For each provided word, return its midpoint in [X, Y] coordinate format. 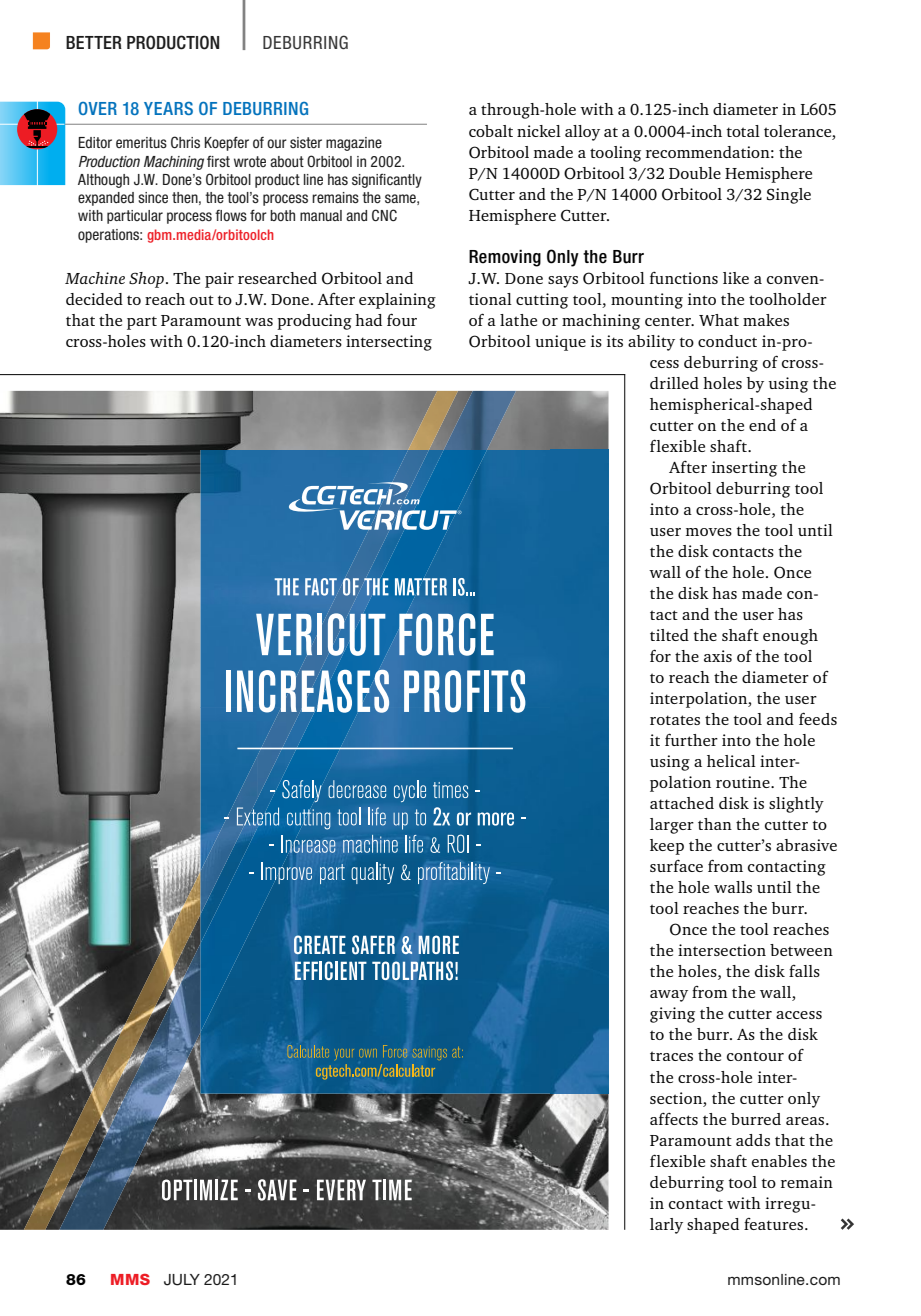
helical [731, 761]
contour [755, 1056]
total [743, 131]
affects [674, 1119]
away [669, 996]
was [259, 322]
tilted [669, 635]
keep [667, 847]
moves [709, 532]
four [402, 319]
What [719, 320]
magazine [354, 144]
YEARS [168, 108]
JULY [182, 1280]
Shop [146, 280]
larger [672, 826]
